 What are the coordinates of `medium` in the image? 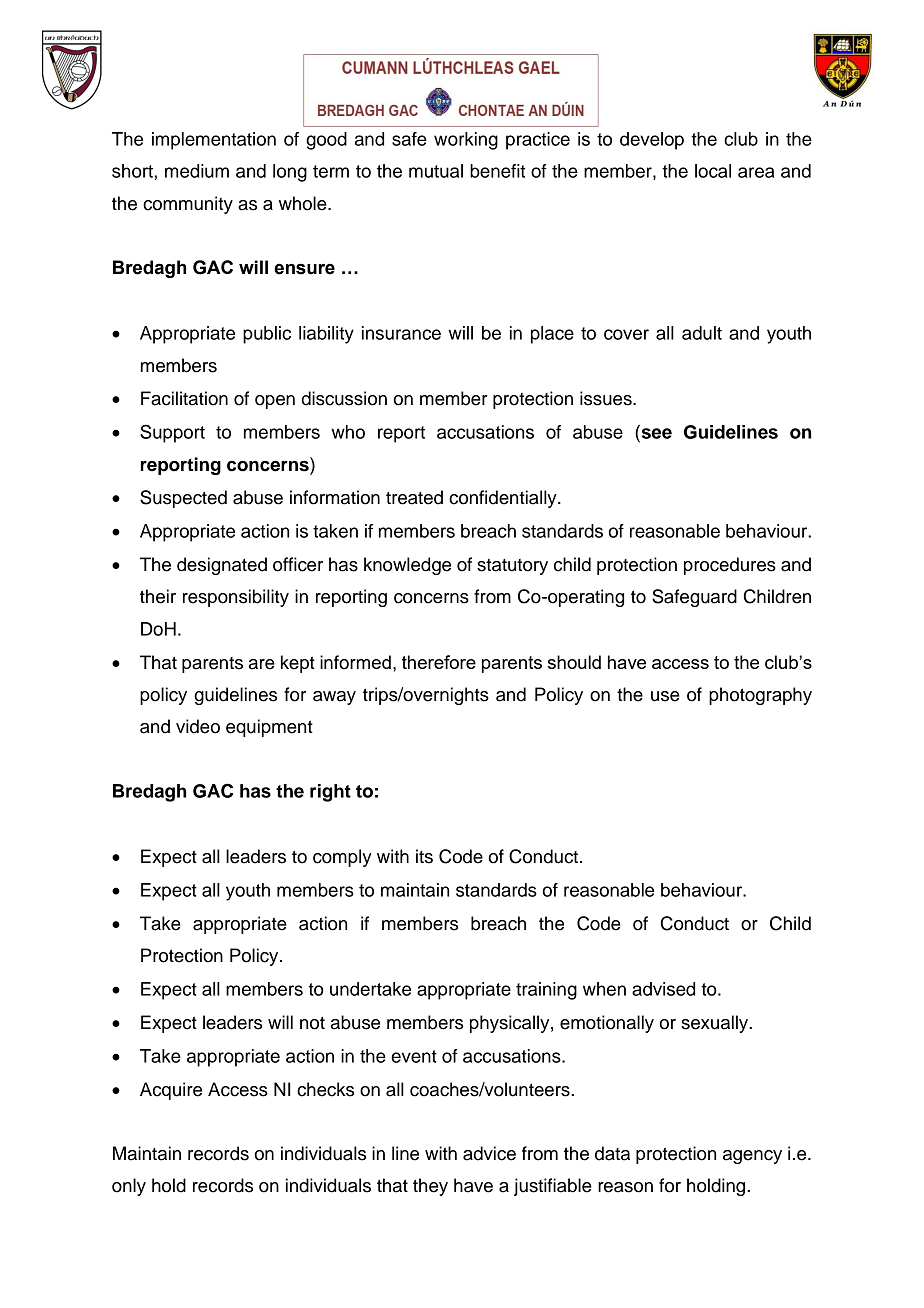 It's located at (197, 171).
